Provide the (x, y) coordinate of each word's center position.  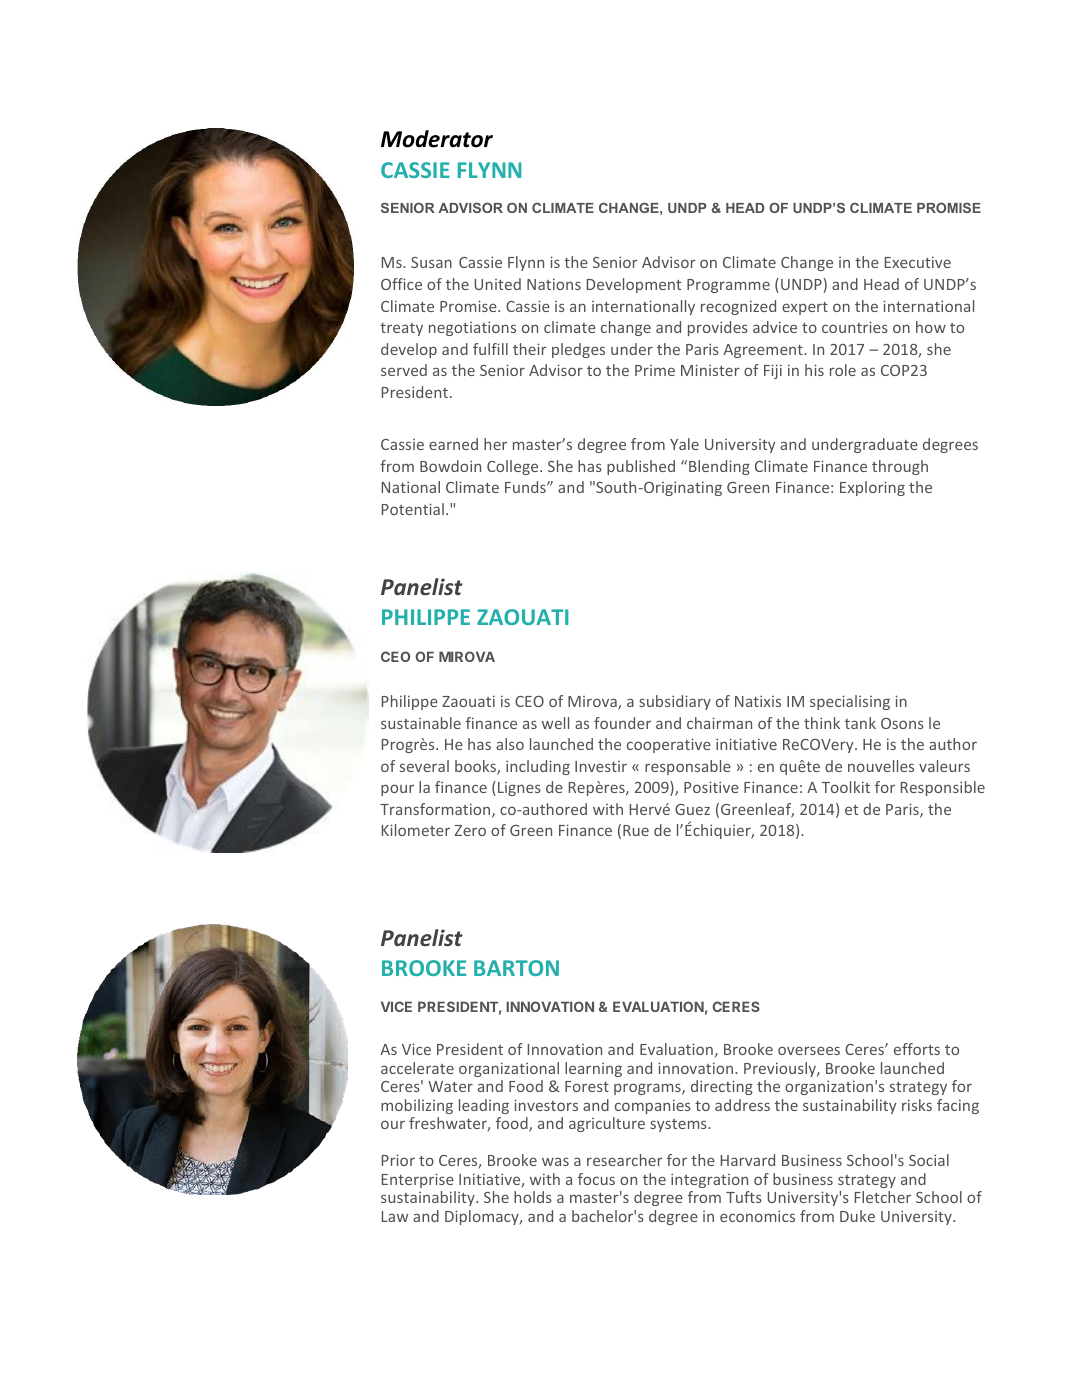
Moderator (437, 139)
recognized (738, 307)
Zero (470, 830)
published (641, 467)
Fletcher (883, 1197)
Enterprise (418, 1180)
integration (709, 1180)
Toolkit (845, 787)
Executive (918, 262)
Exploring (872, 488)
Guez (692, 809)
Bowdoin (450, 466)
